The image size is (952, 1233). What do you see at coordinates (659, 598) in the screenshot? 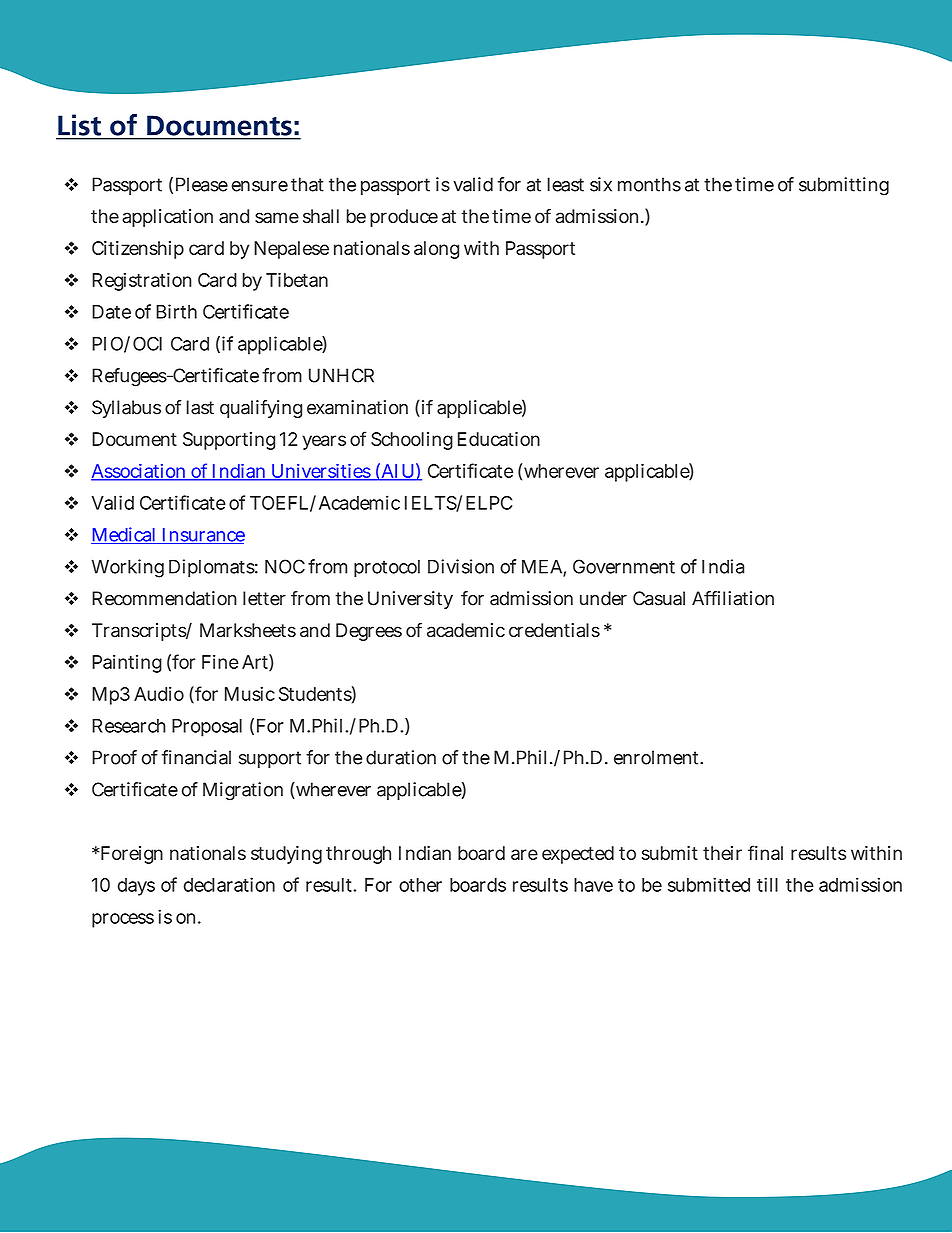
I see `Casual` at bounding box center [659, 598].
